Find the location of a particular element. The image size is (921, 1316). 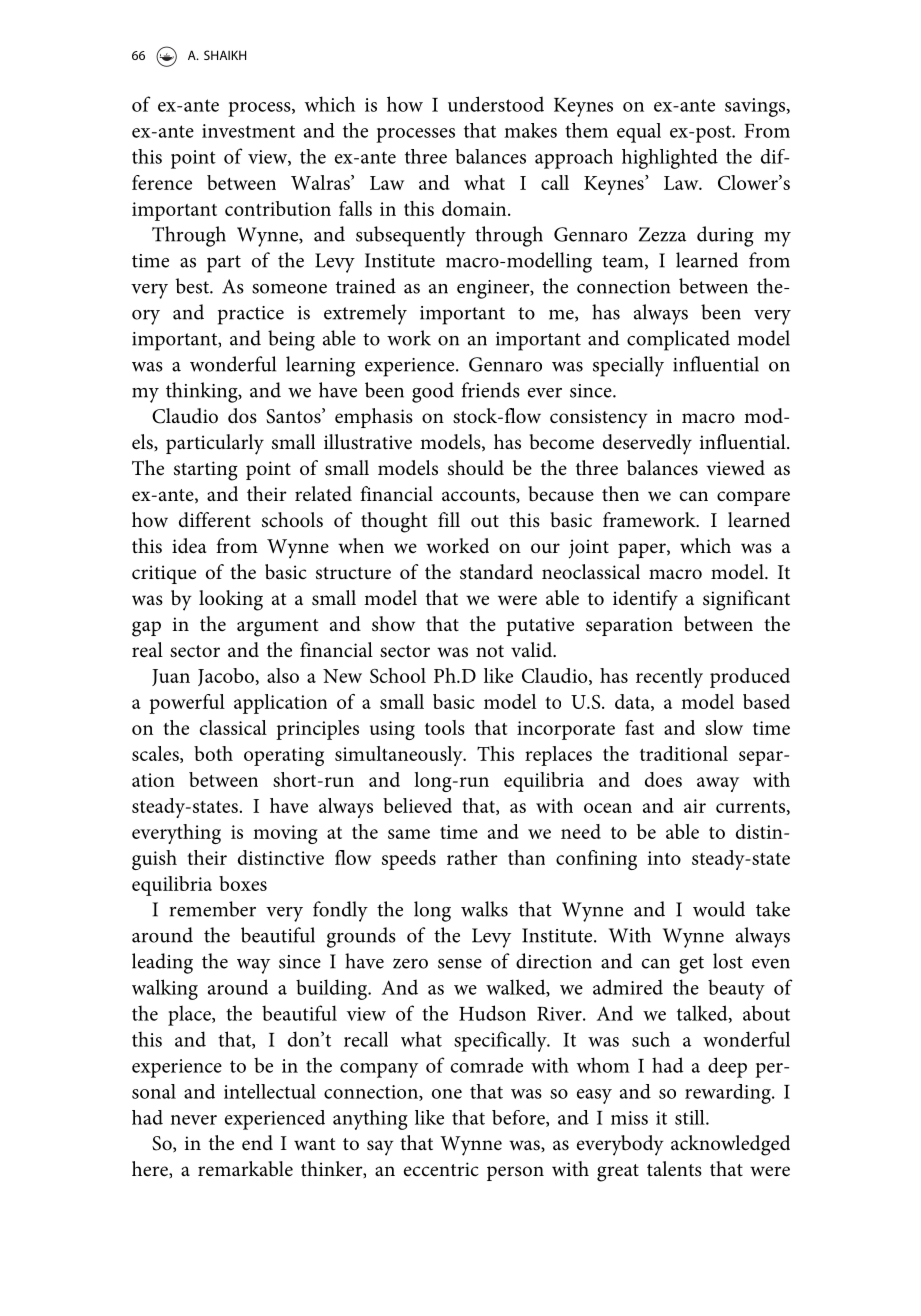

equal is located at coordinates (639, 133).
